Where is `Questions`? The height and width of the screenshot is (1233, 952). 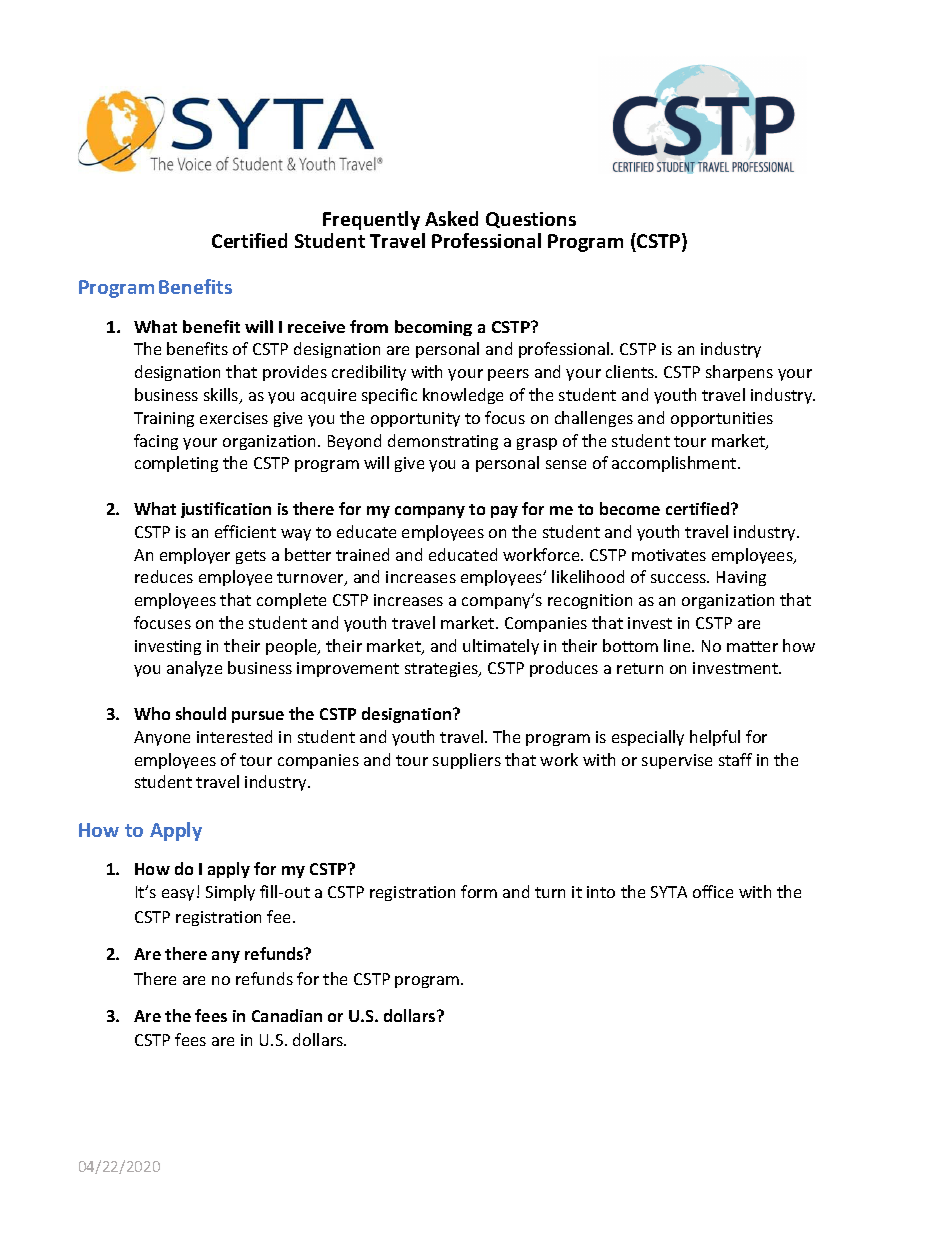 Questions is located at coordinates (531, 220).
